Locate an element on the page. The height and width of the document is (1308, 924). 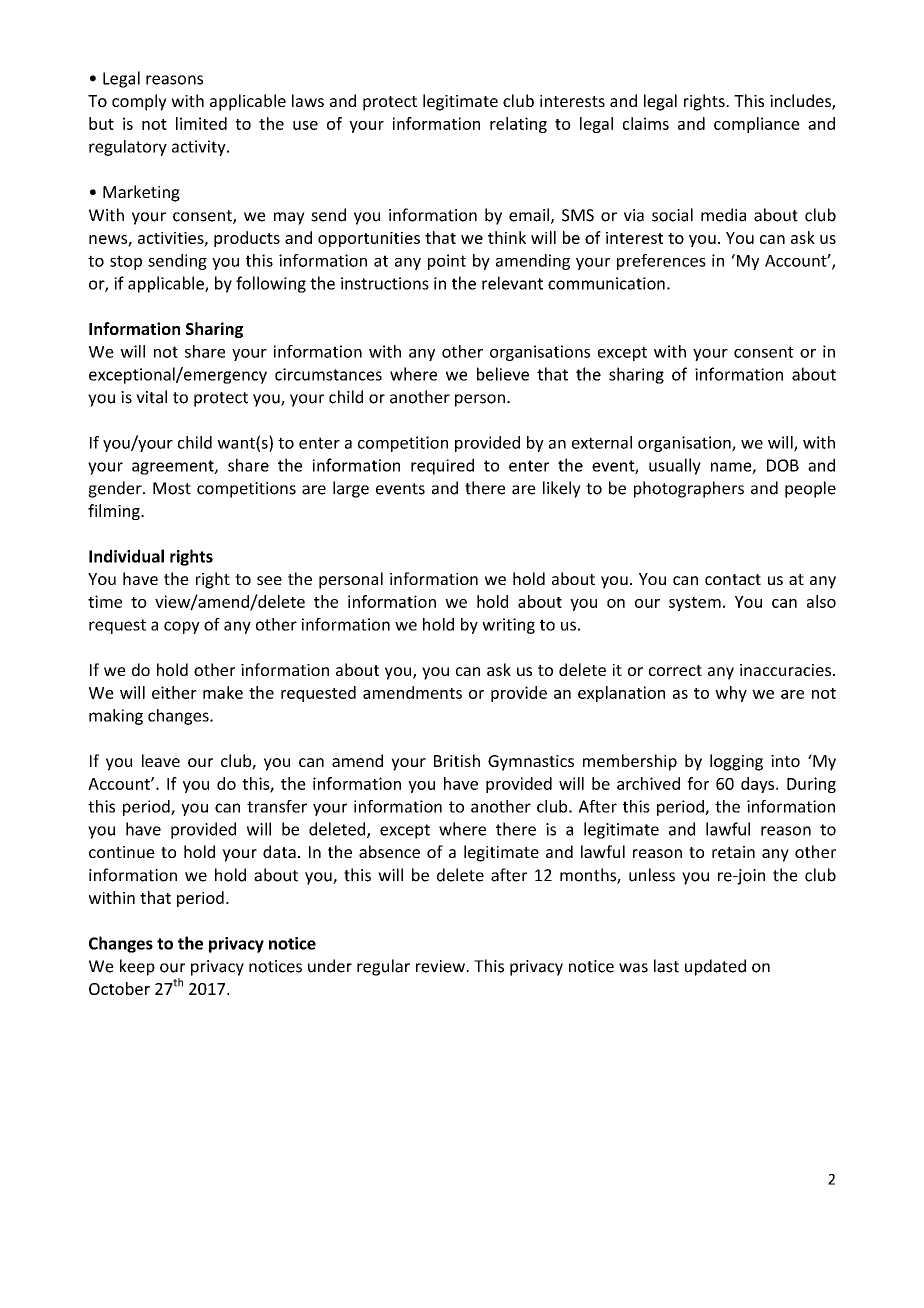
Individual is located at coordinates (126, 556).
